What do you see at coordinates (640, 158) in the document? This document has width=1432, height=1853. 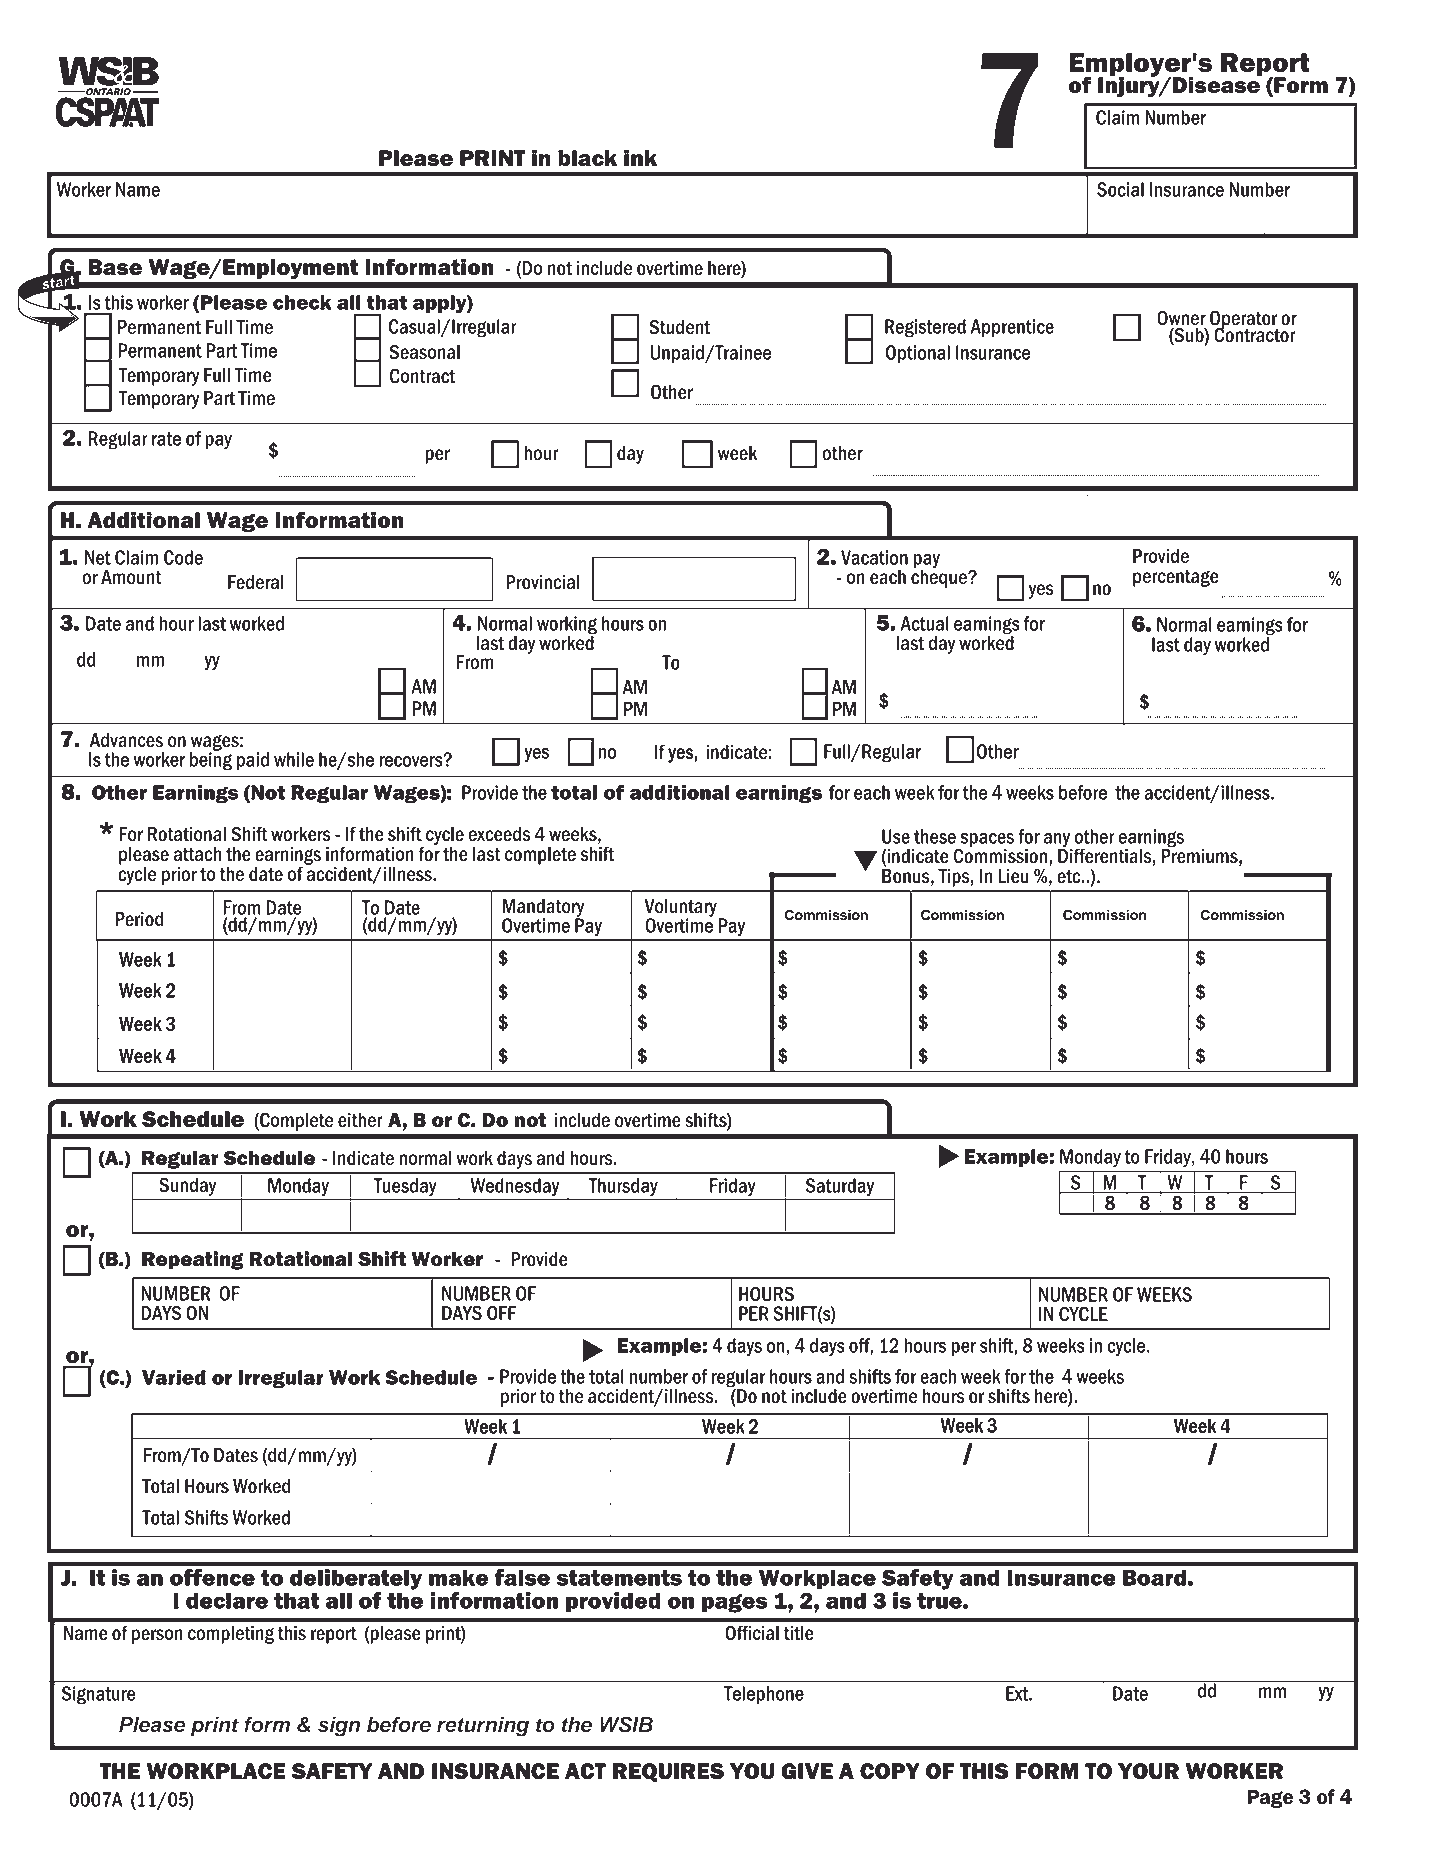 I see `ink` at bounding box center [640, 158].
